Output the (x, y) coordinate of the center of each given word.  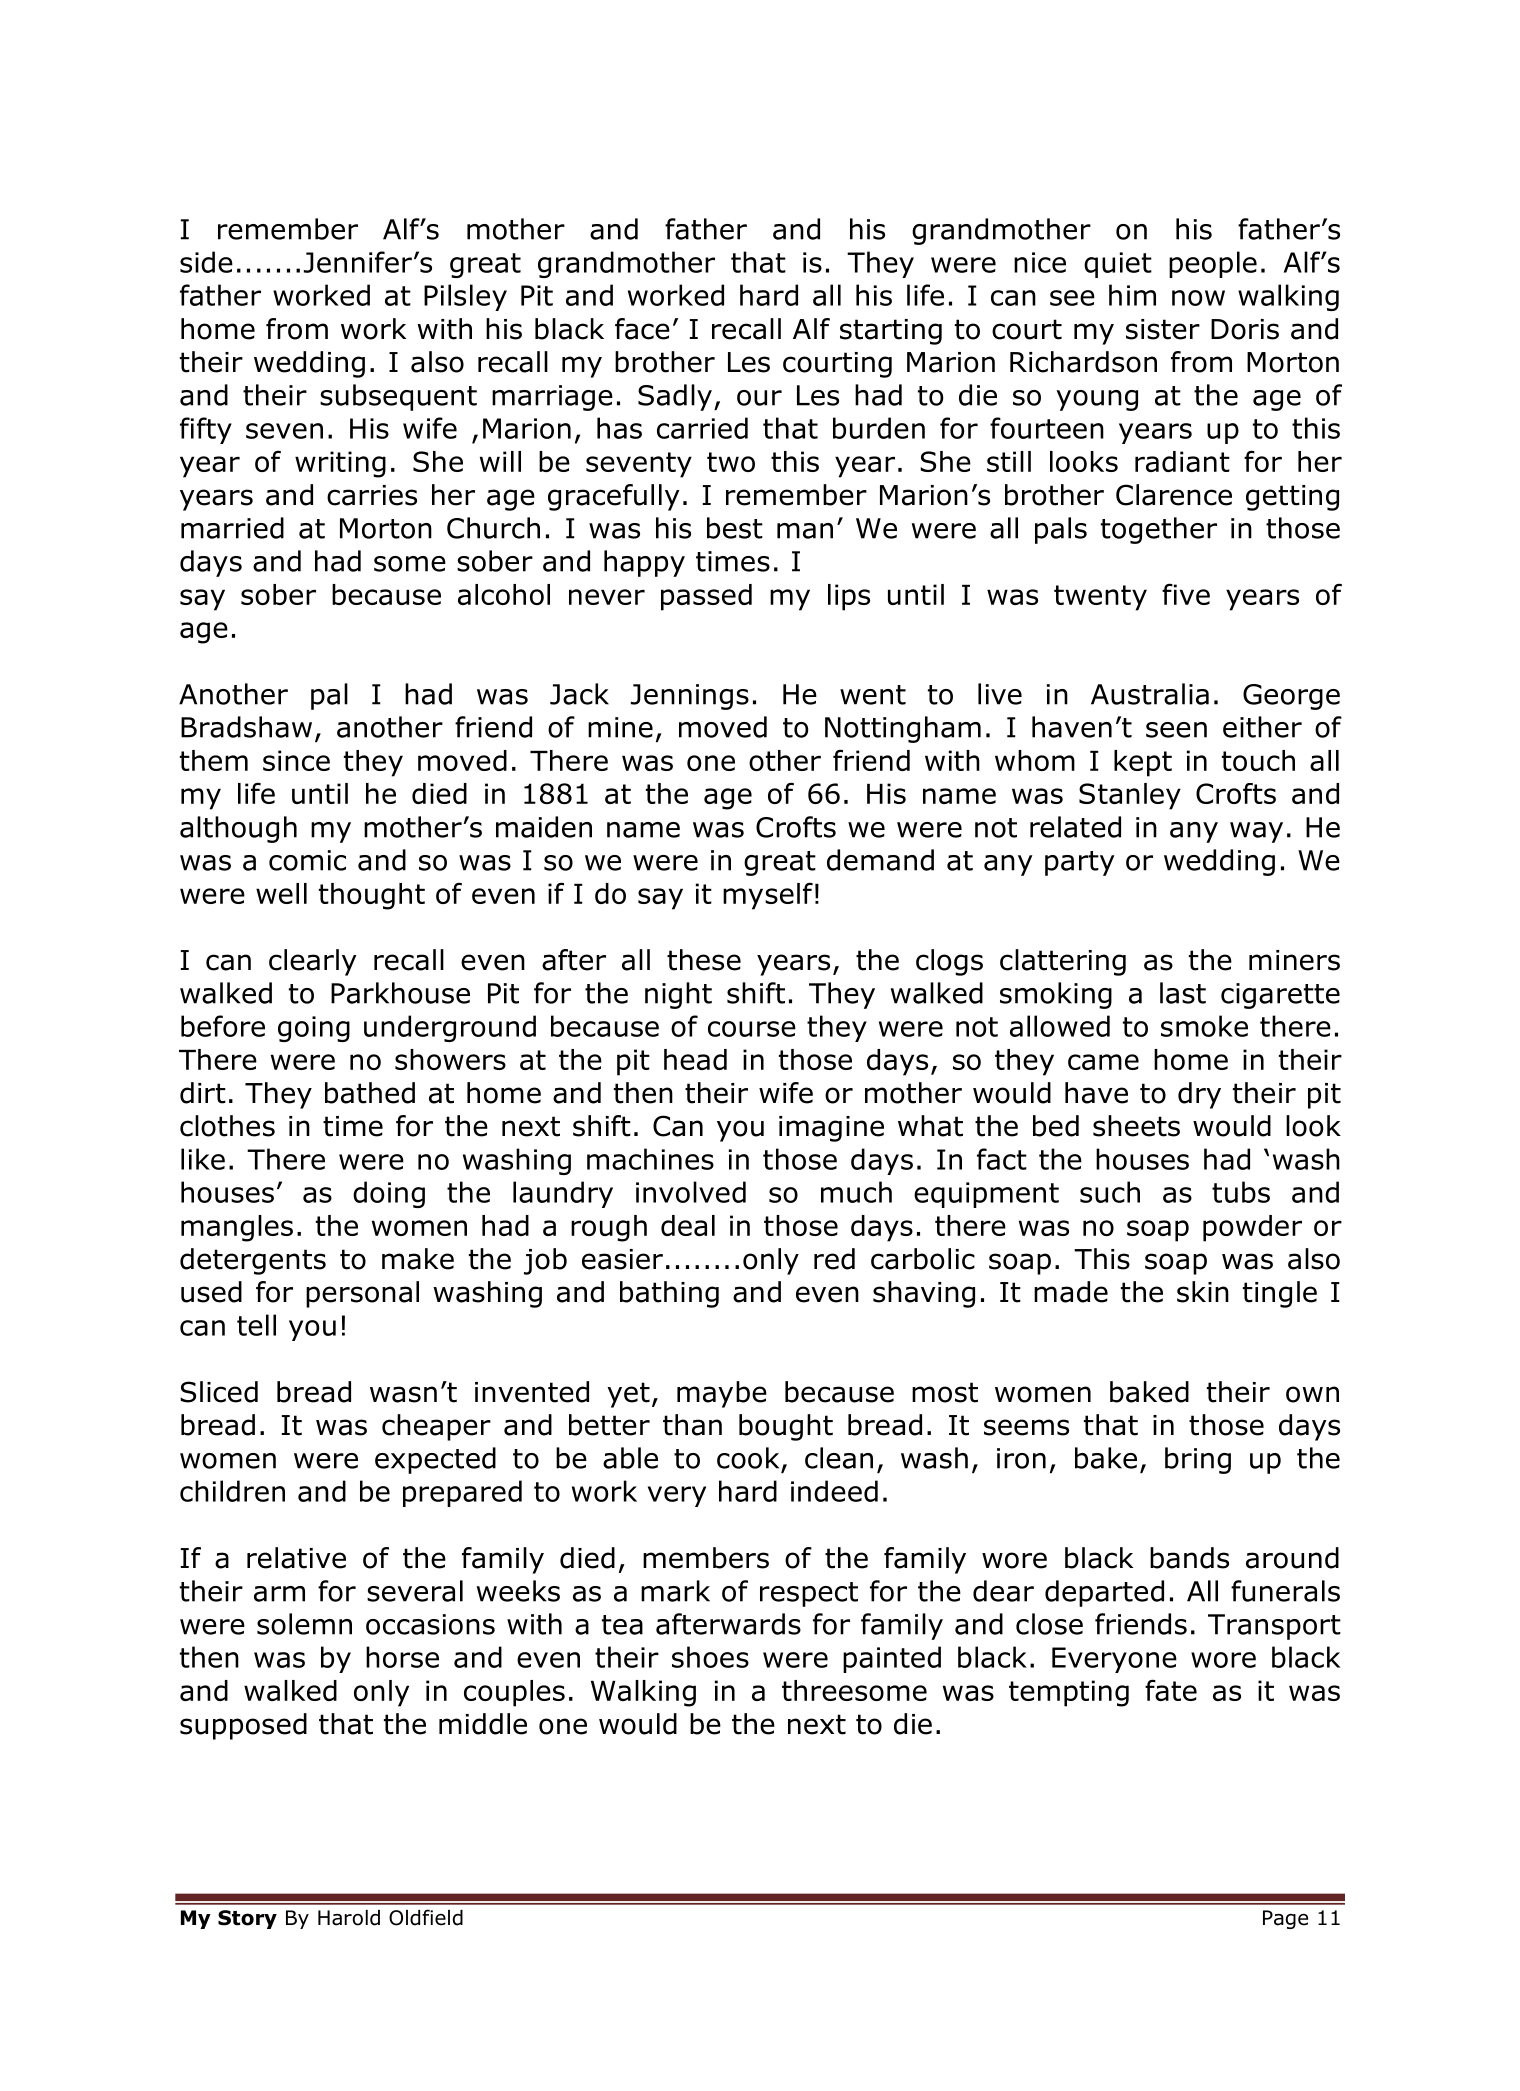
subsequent (398, 397)
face (642, 329)
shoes (710, 1657)
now (1198, 298)
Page (1285, 1919)
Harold (349, 1918)
